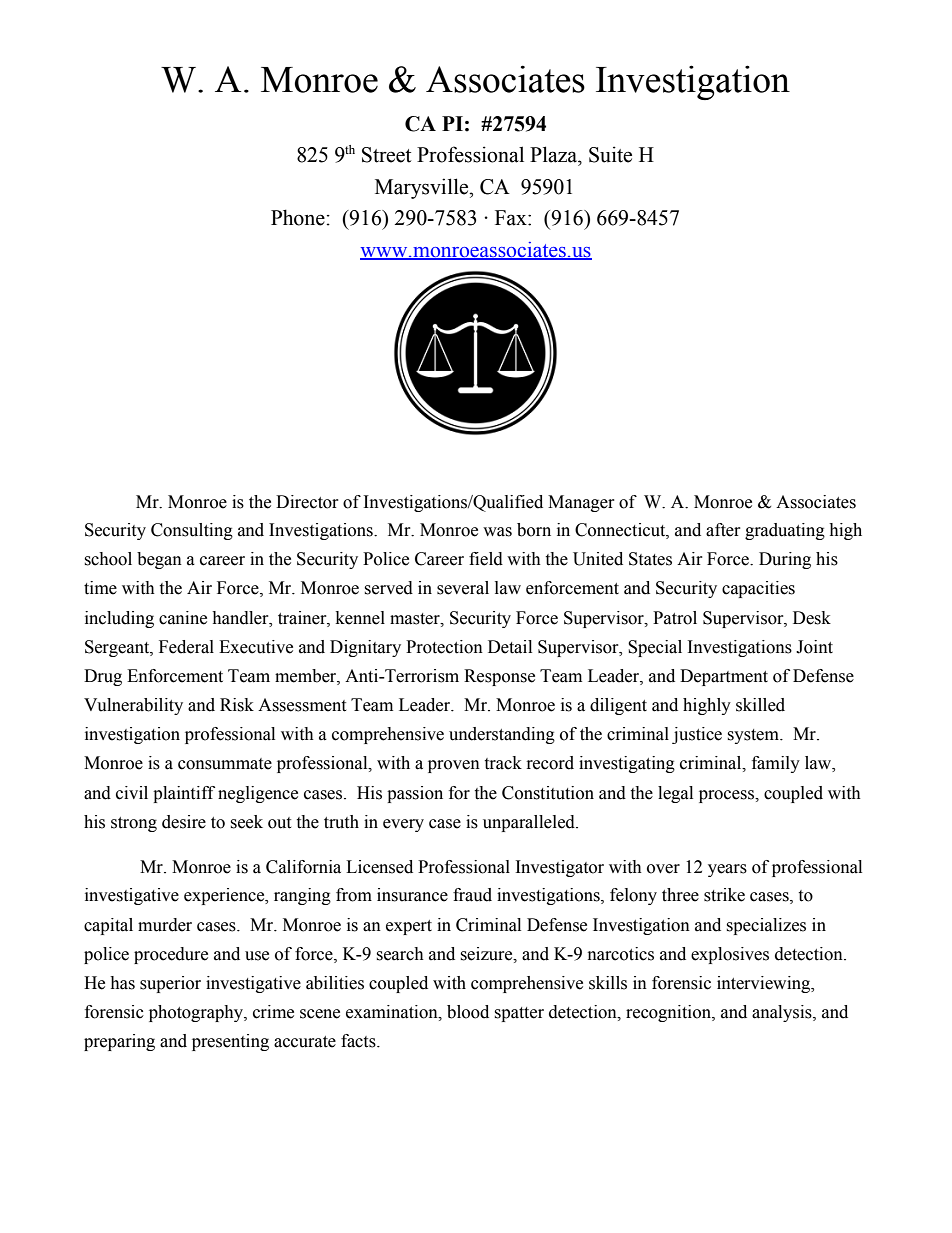  I want to click on Fax, so click(512, 218).
